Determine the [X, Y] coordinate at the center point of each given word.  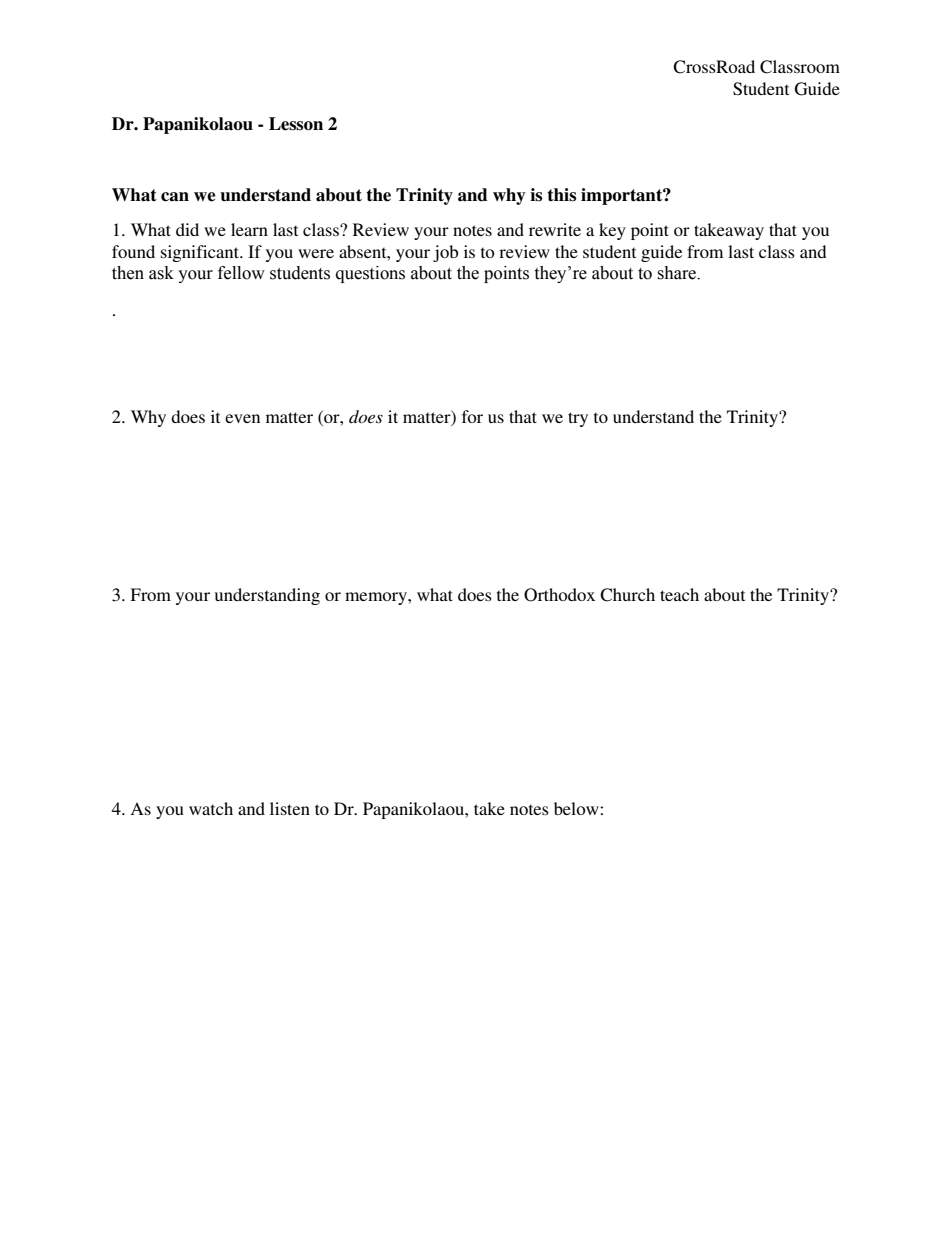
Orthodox [559, 595]
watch [211, 808]
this [561, 195]
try [578, 419]
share [677, 273]
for [472, 416]
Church [627, 595]
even [242, 418]
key [612, 231]
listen [290, 808]
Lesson [296, 124]
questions [370, 274]
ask [161, 273]
